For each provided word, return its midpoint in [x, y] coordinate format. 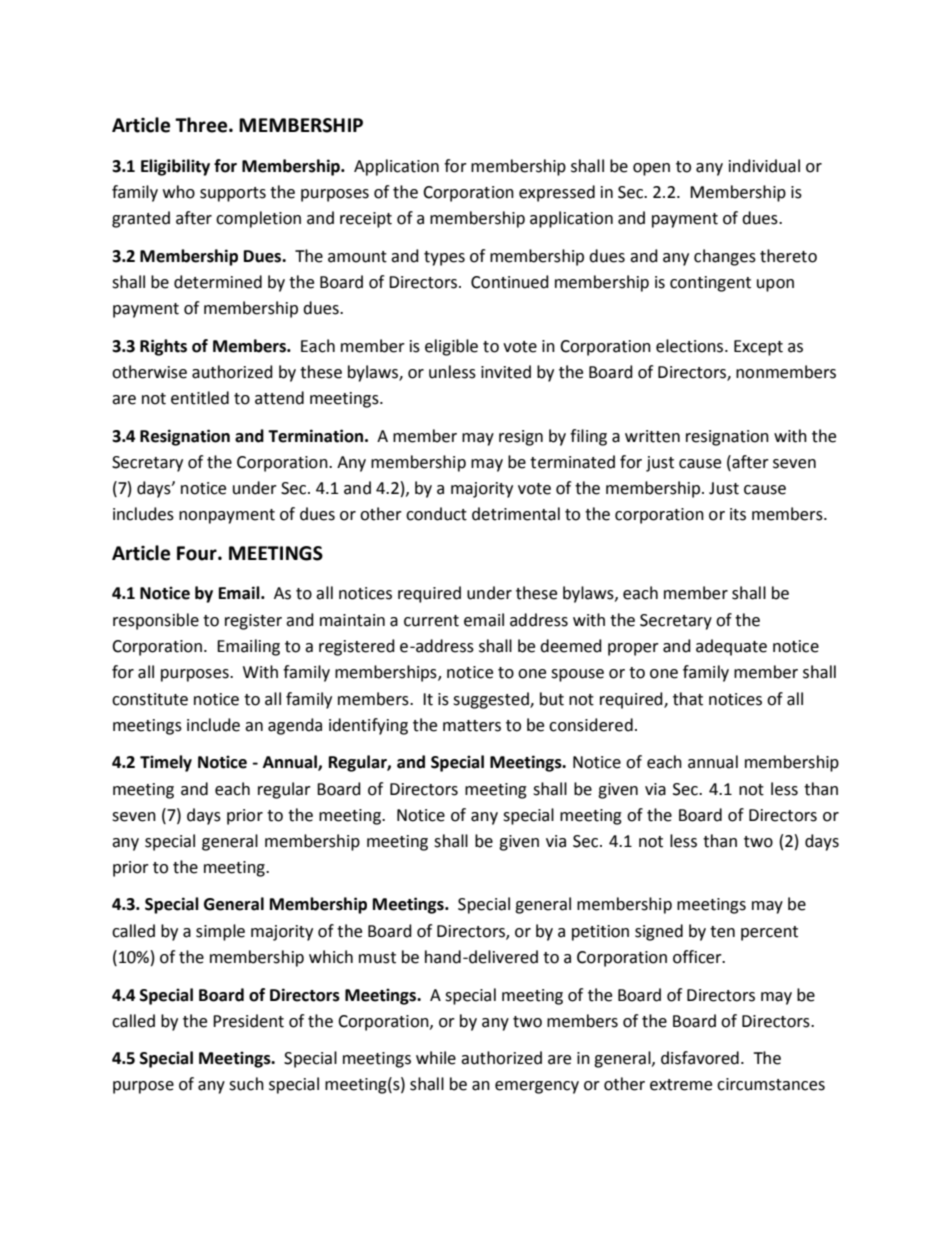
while [436, 1058]
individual [764, 166]
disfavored [700, 1058]
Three [202, 125]
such [246, 1084]
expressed [557, 193]
